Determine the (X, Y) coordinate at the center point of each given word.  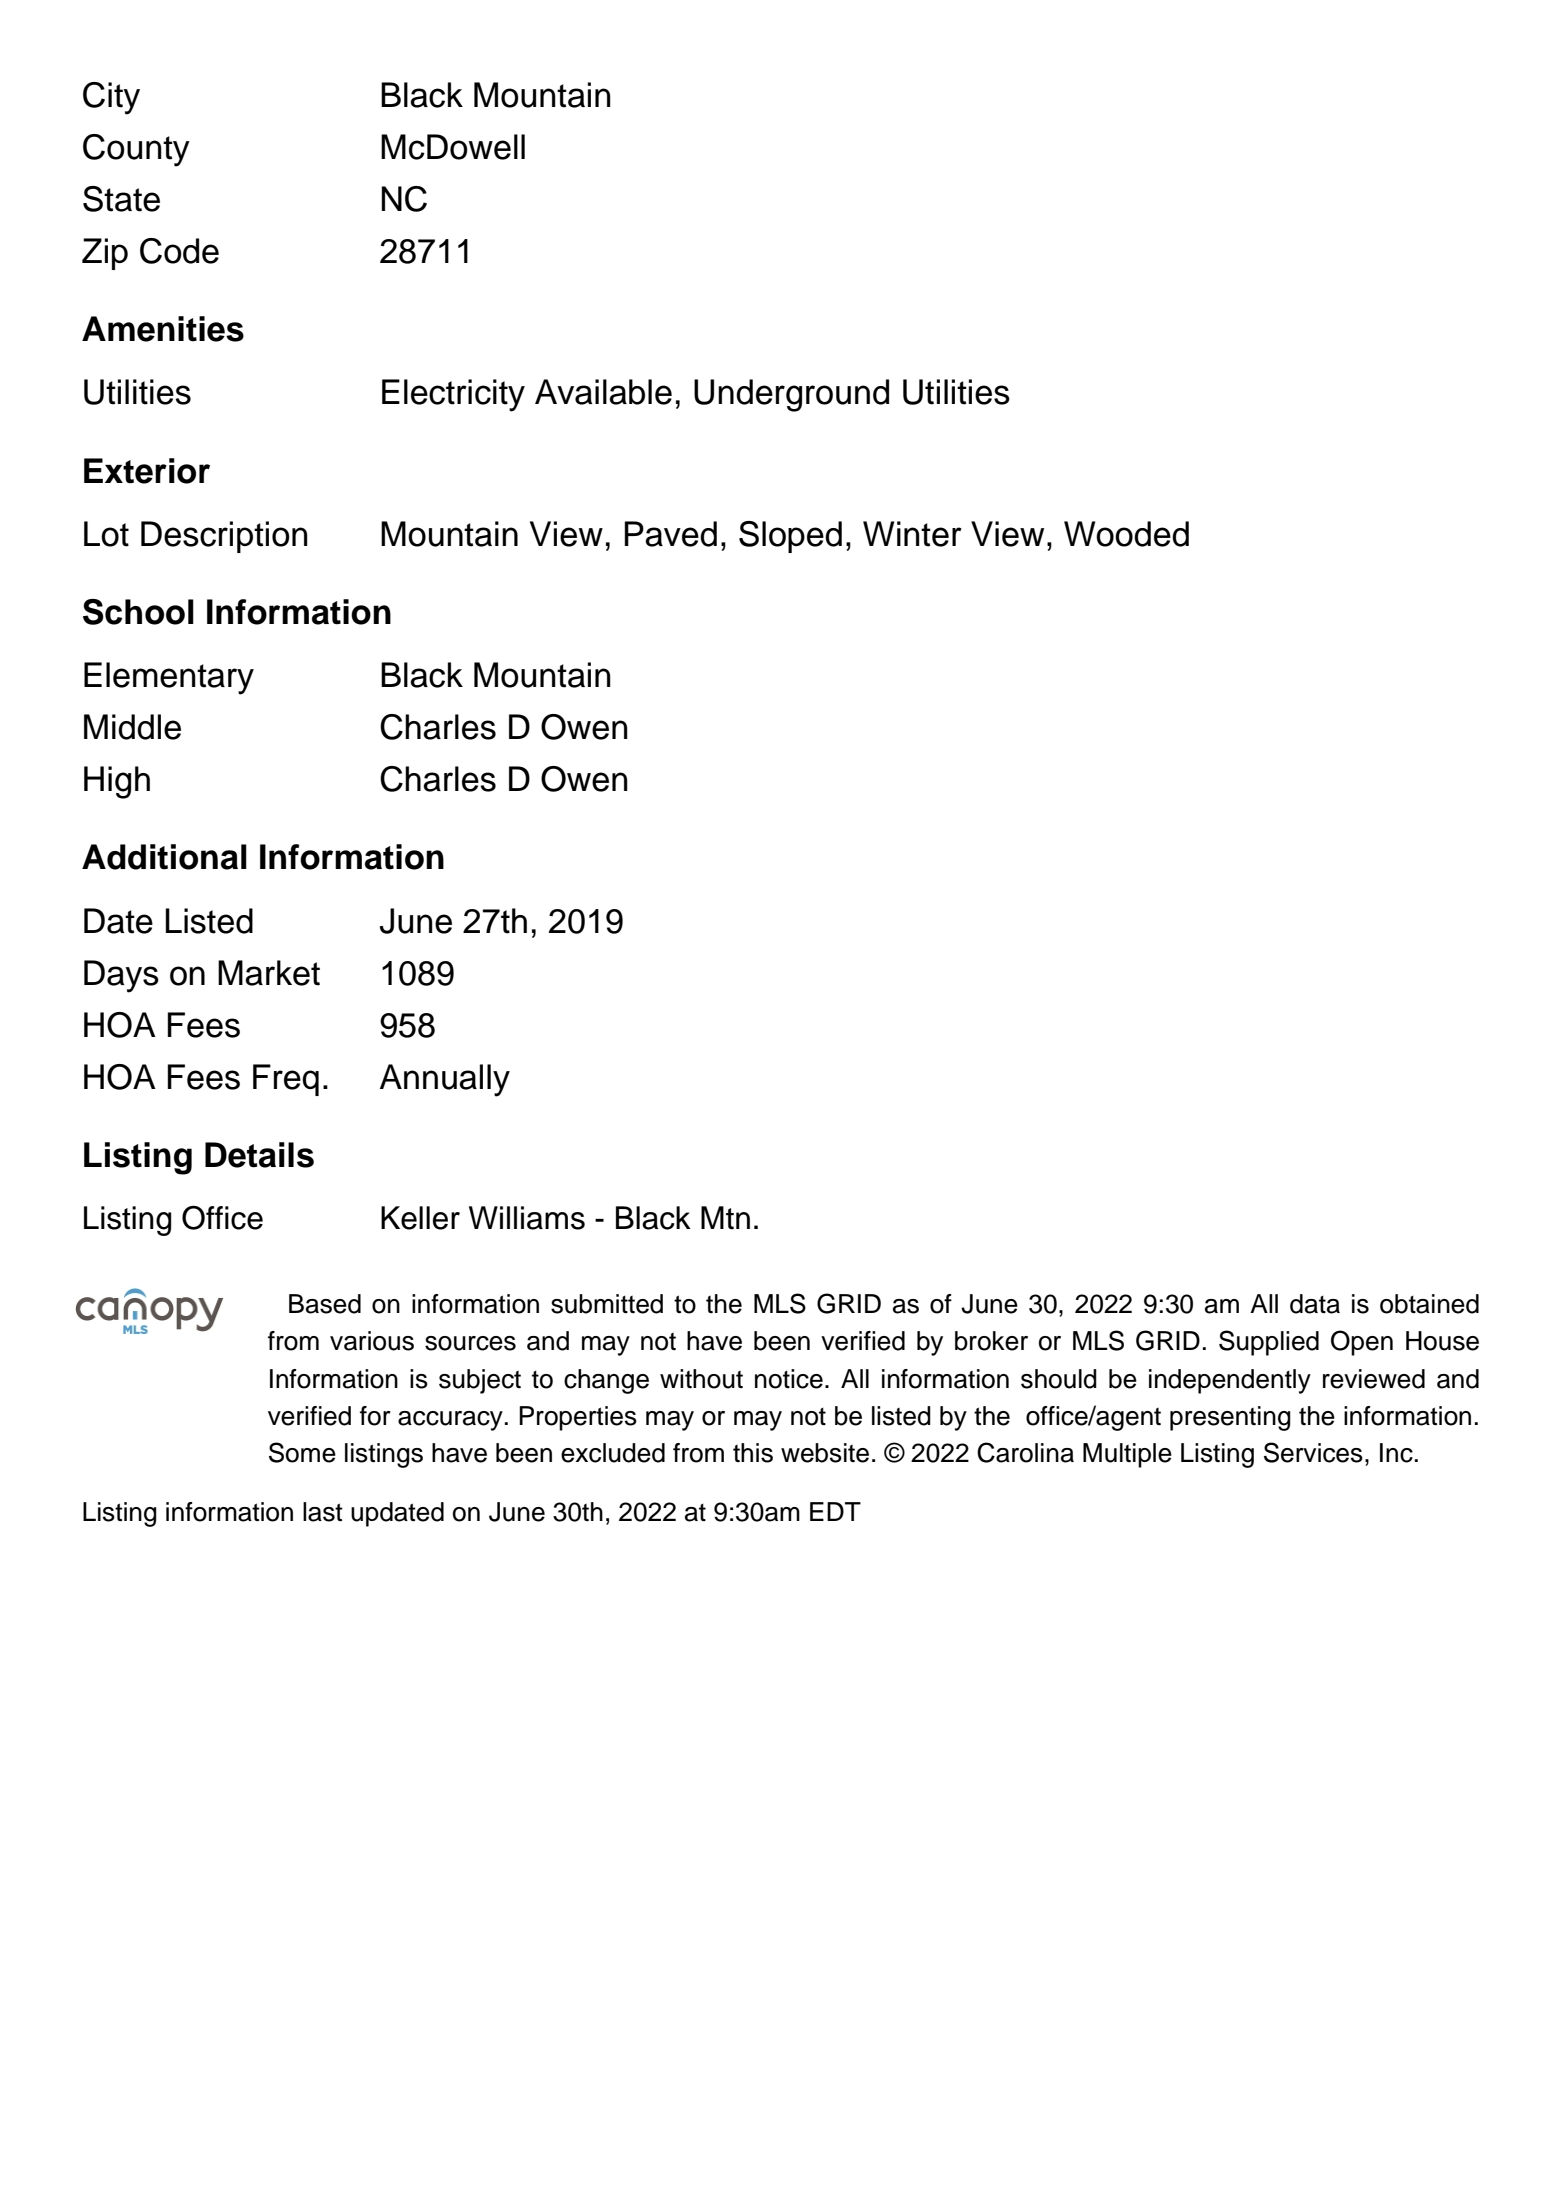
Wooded (1126, 534)
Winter (912, 534)
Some (302, 1452)
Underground (791, 395)
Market (269, 973)
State (121, 199)
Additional (164, 857)
